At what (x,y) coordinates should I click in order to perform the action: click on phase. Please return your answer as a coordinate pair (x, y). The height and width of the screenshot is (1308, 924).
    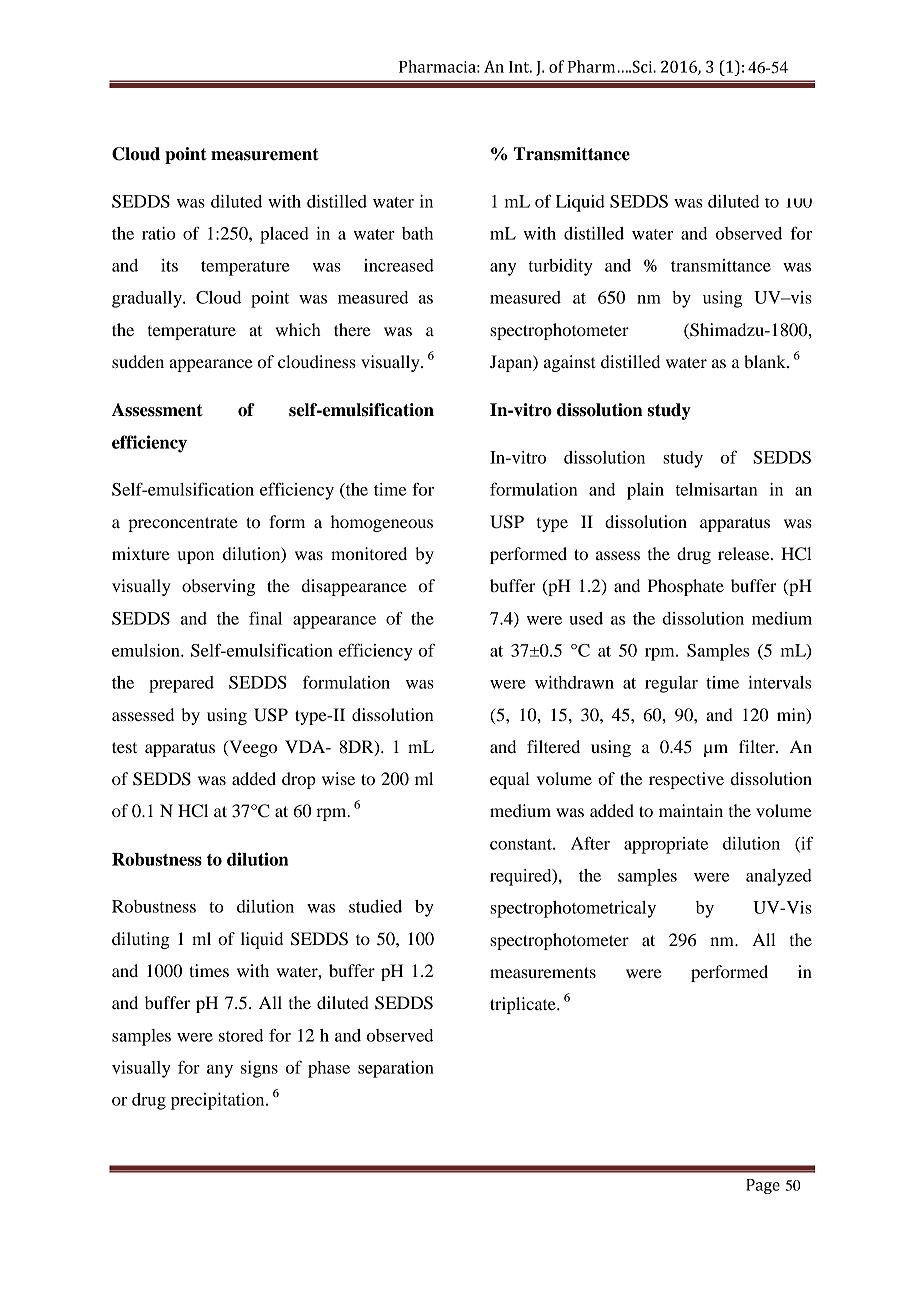
    Looking at the image, I should click on (329, 1069).
